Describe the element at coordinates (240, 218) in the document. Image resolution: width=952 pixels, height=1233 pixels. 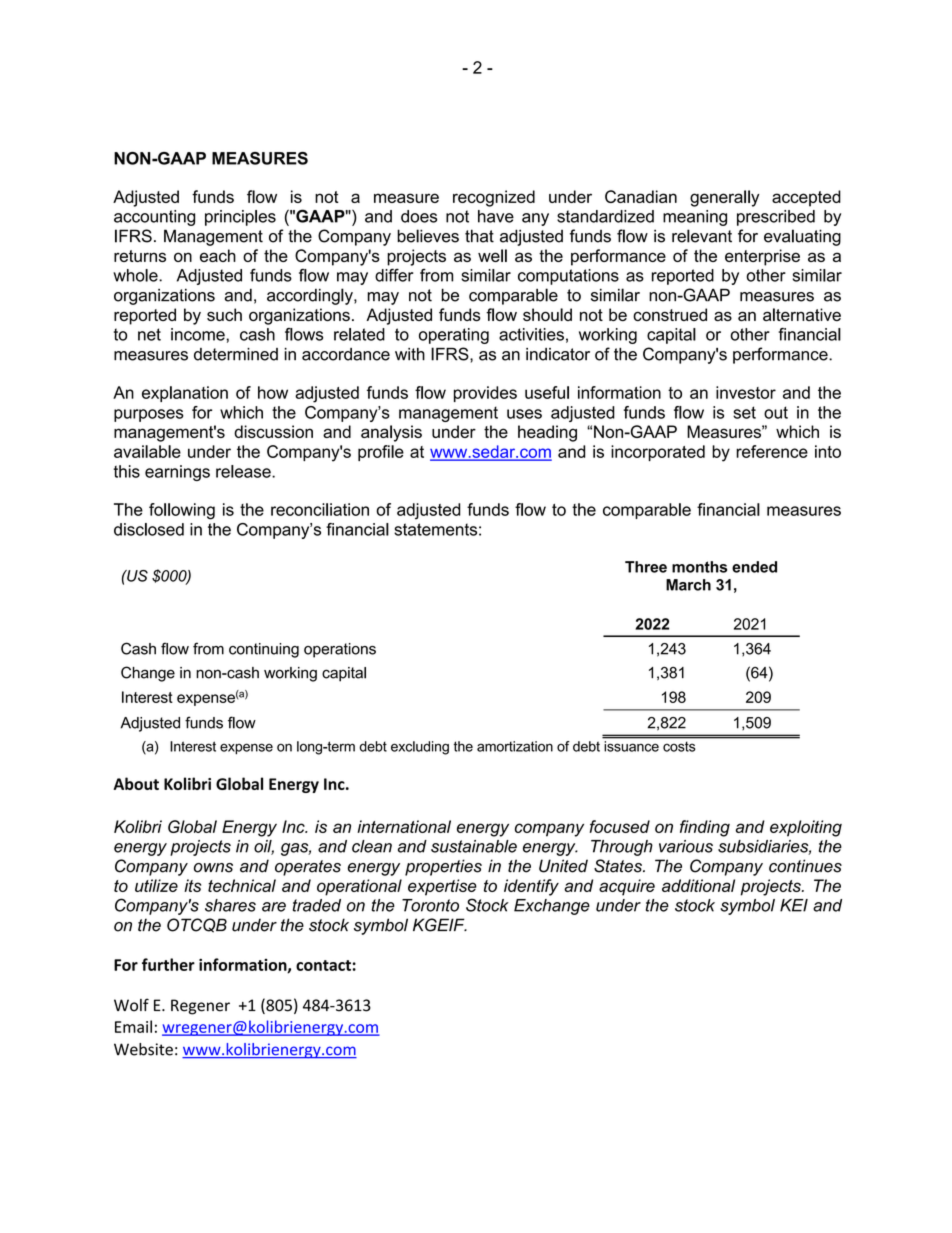
I see `principles` at that location.
